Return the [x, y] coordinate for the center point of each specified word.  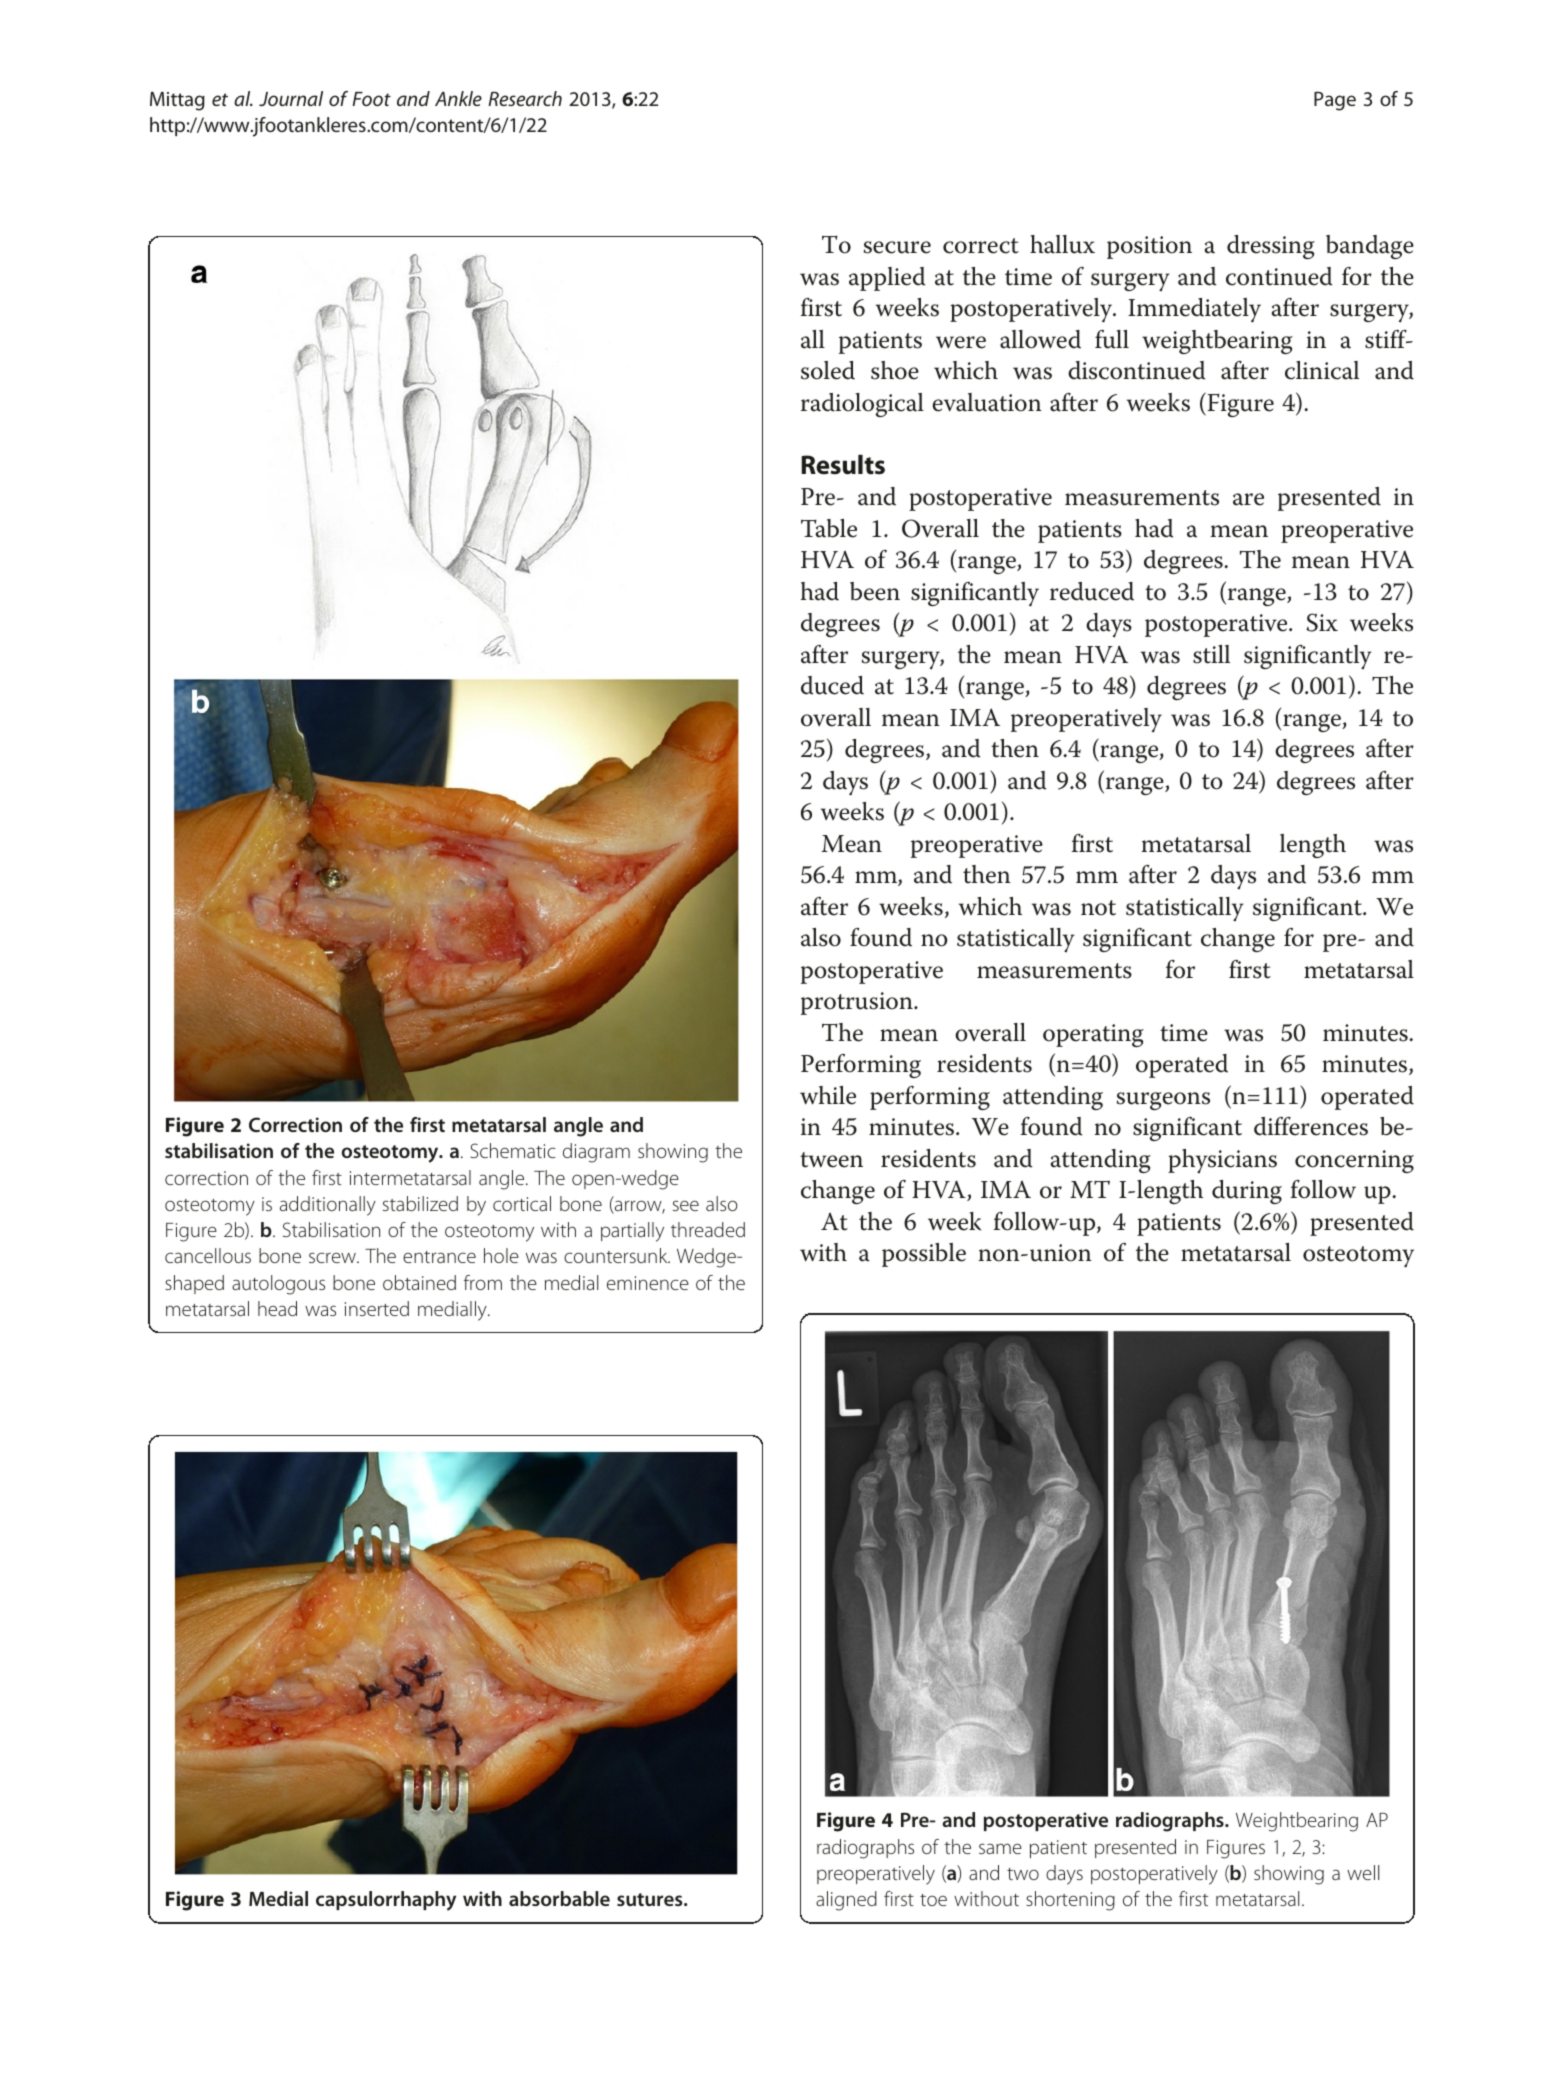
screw [333, 1257]
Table [829, 528]
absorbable [559, 1898]
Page [1335, 101]
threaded [708, 1229]
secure [897, 247]
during [1247, 1192]
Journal [291, 98]
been [875, 591]
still [1211, 654]
